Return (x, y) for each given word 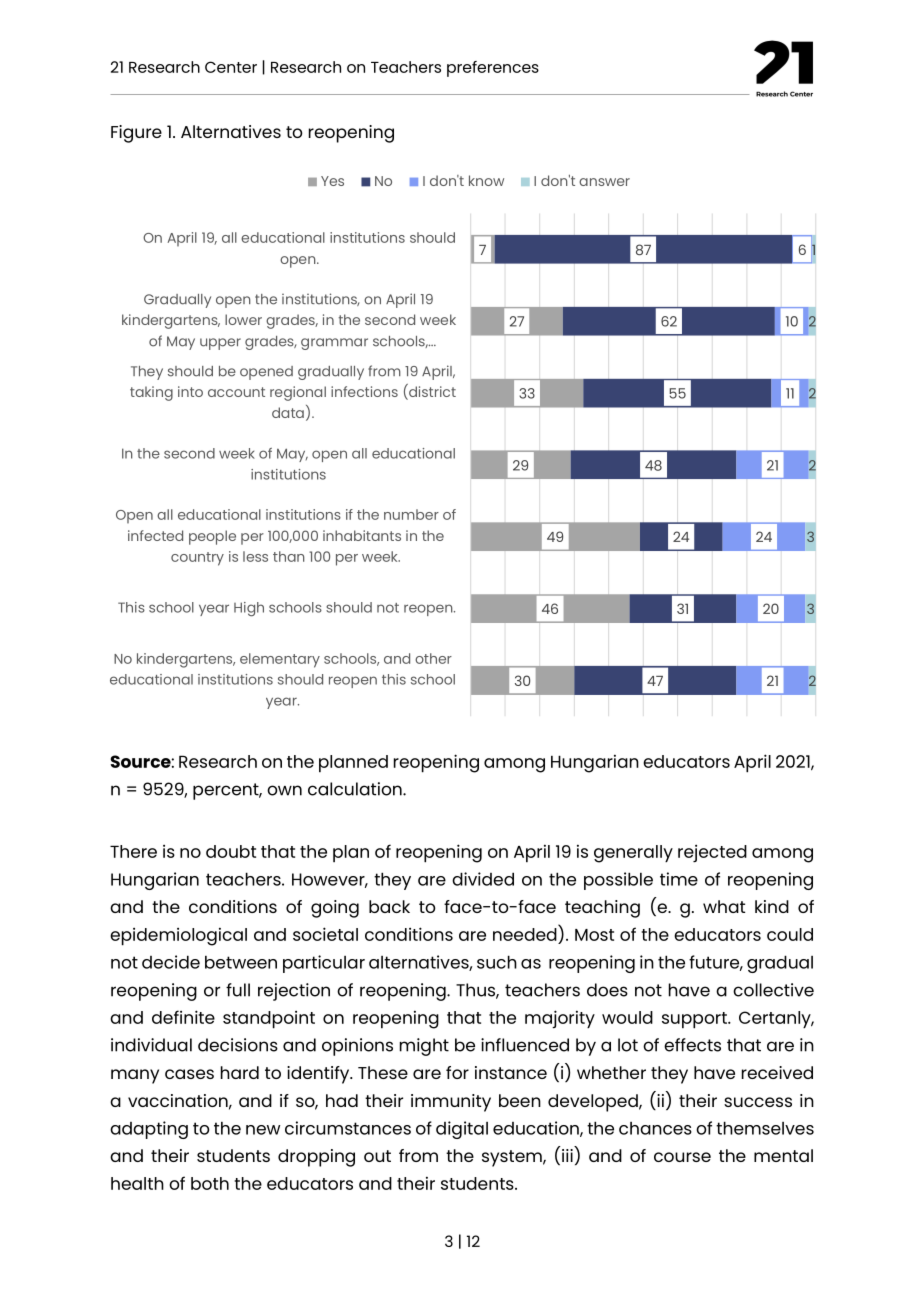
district (431, 392)
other (433, 658)
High (249, 609)
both (210, 1183)
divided (483, 879)
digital (462, 1130)
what (724, 906)
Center (231, 67)
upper (220, 344)
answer (604, 182)
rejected (712, 853)
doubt (231, 851)
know (486, 180)
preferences (493, 69)
